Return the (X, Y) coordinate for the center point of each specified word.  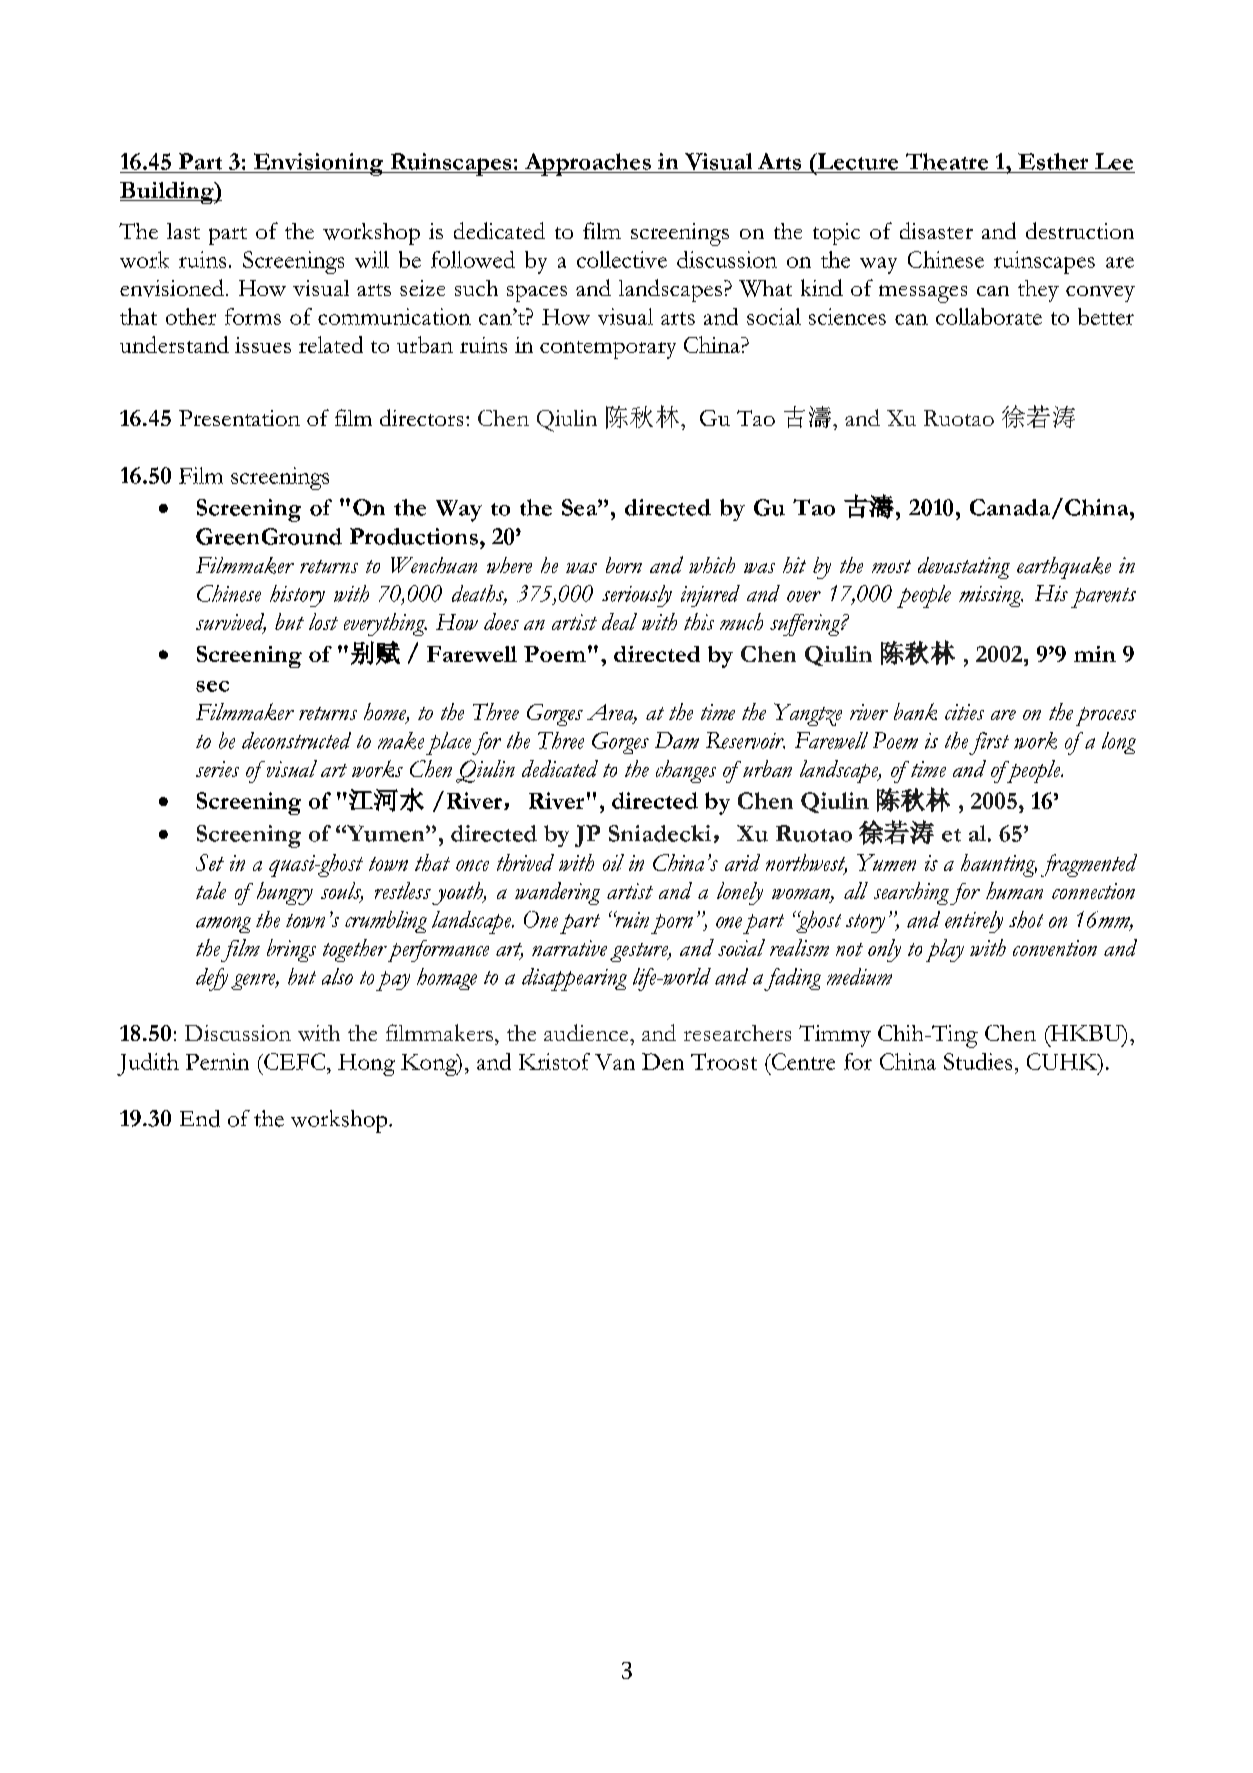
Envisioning (318, 164)
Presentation (239, 418)
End (200, 1118)
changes (686, 771)
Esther (1053, 161)
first (989, 743)
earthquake (1064, 568)
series (217, 769)
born (624, 565)
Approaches (587, 164)
